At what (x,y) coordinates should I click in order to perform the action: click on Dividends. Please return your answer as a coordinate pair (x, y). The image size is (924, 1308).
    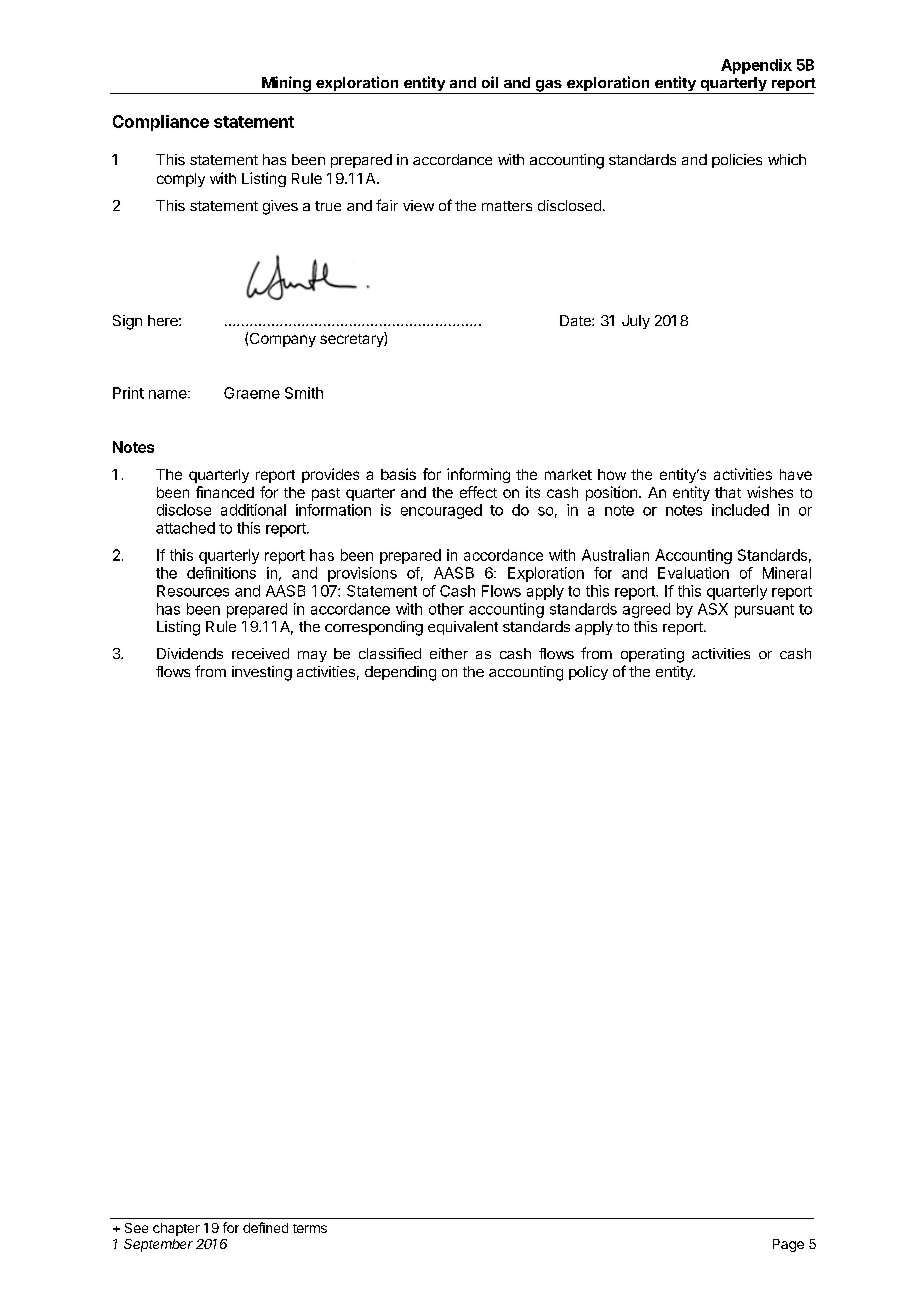
    Looking at the image, I should click on (190, 653).
